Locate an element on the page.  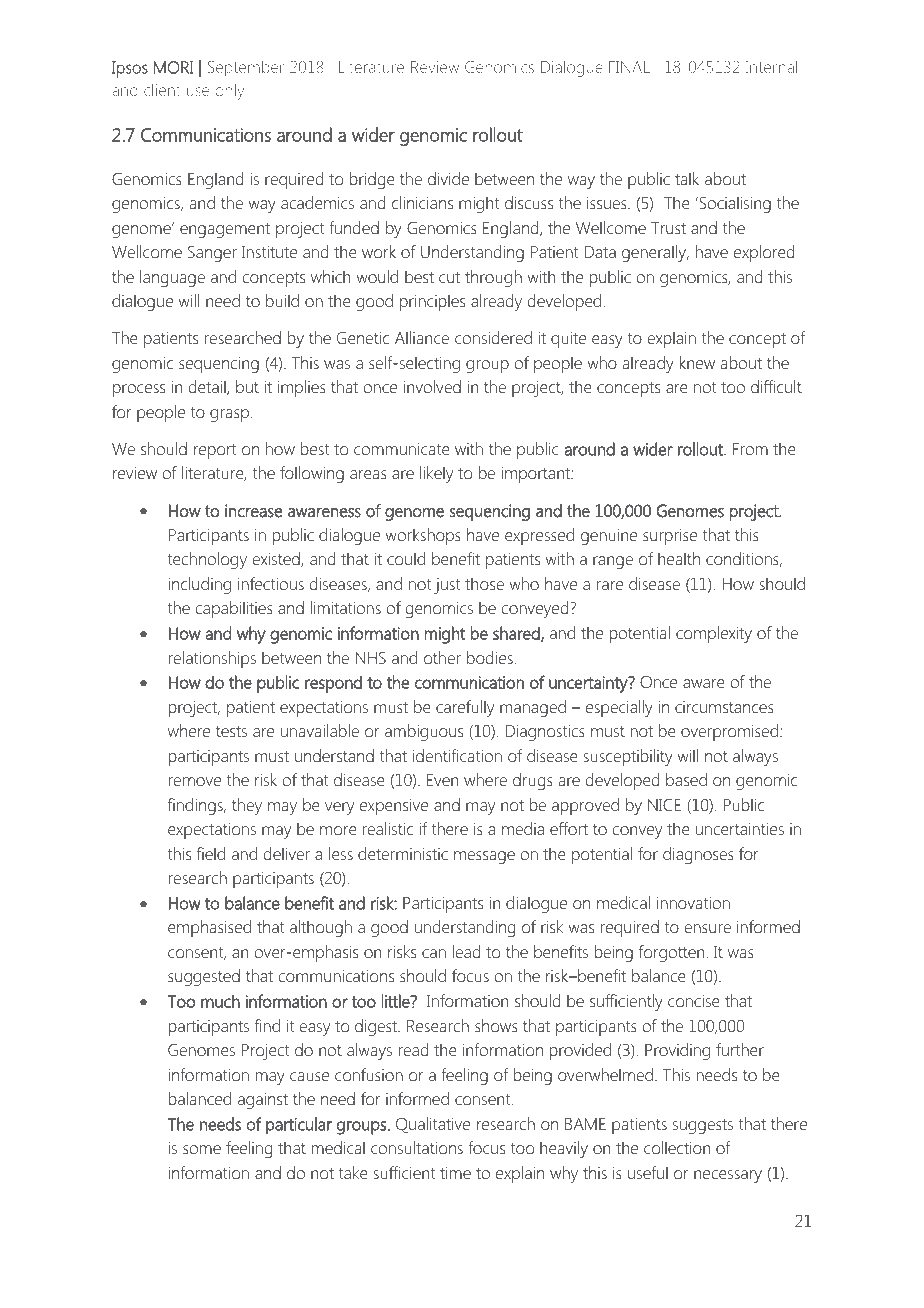
FINAL is located at coordinates (629, 67).
